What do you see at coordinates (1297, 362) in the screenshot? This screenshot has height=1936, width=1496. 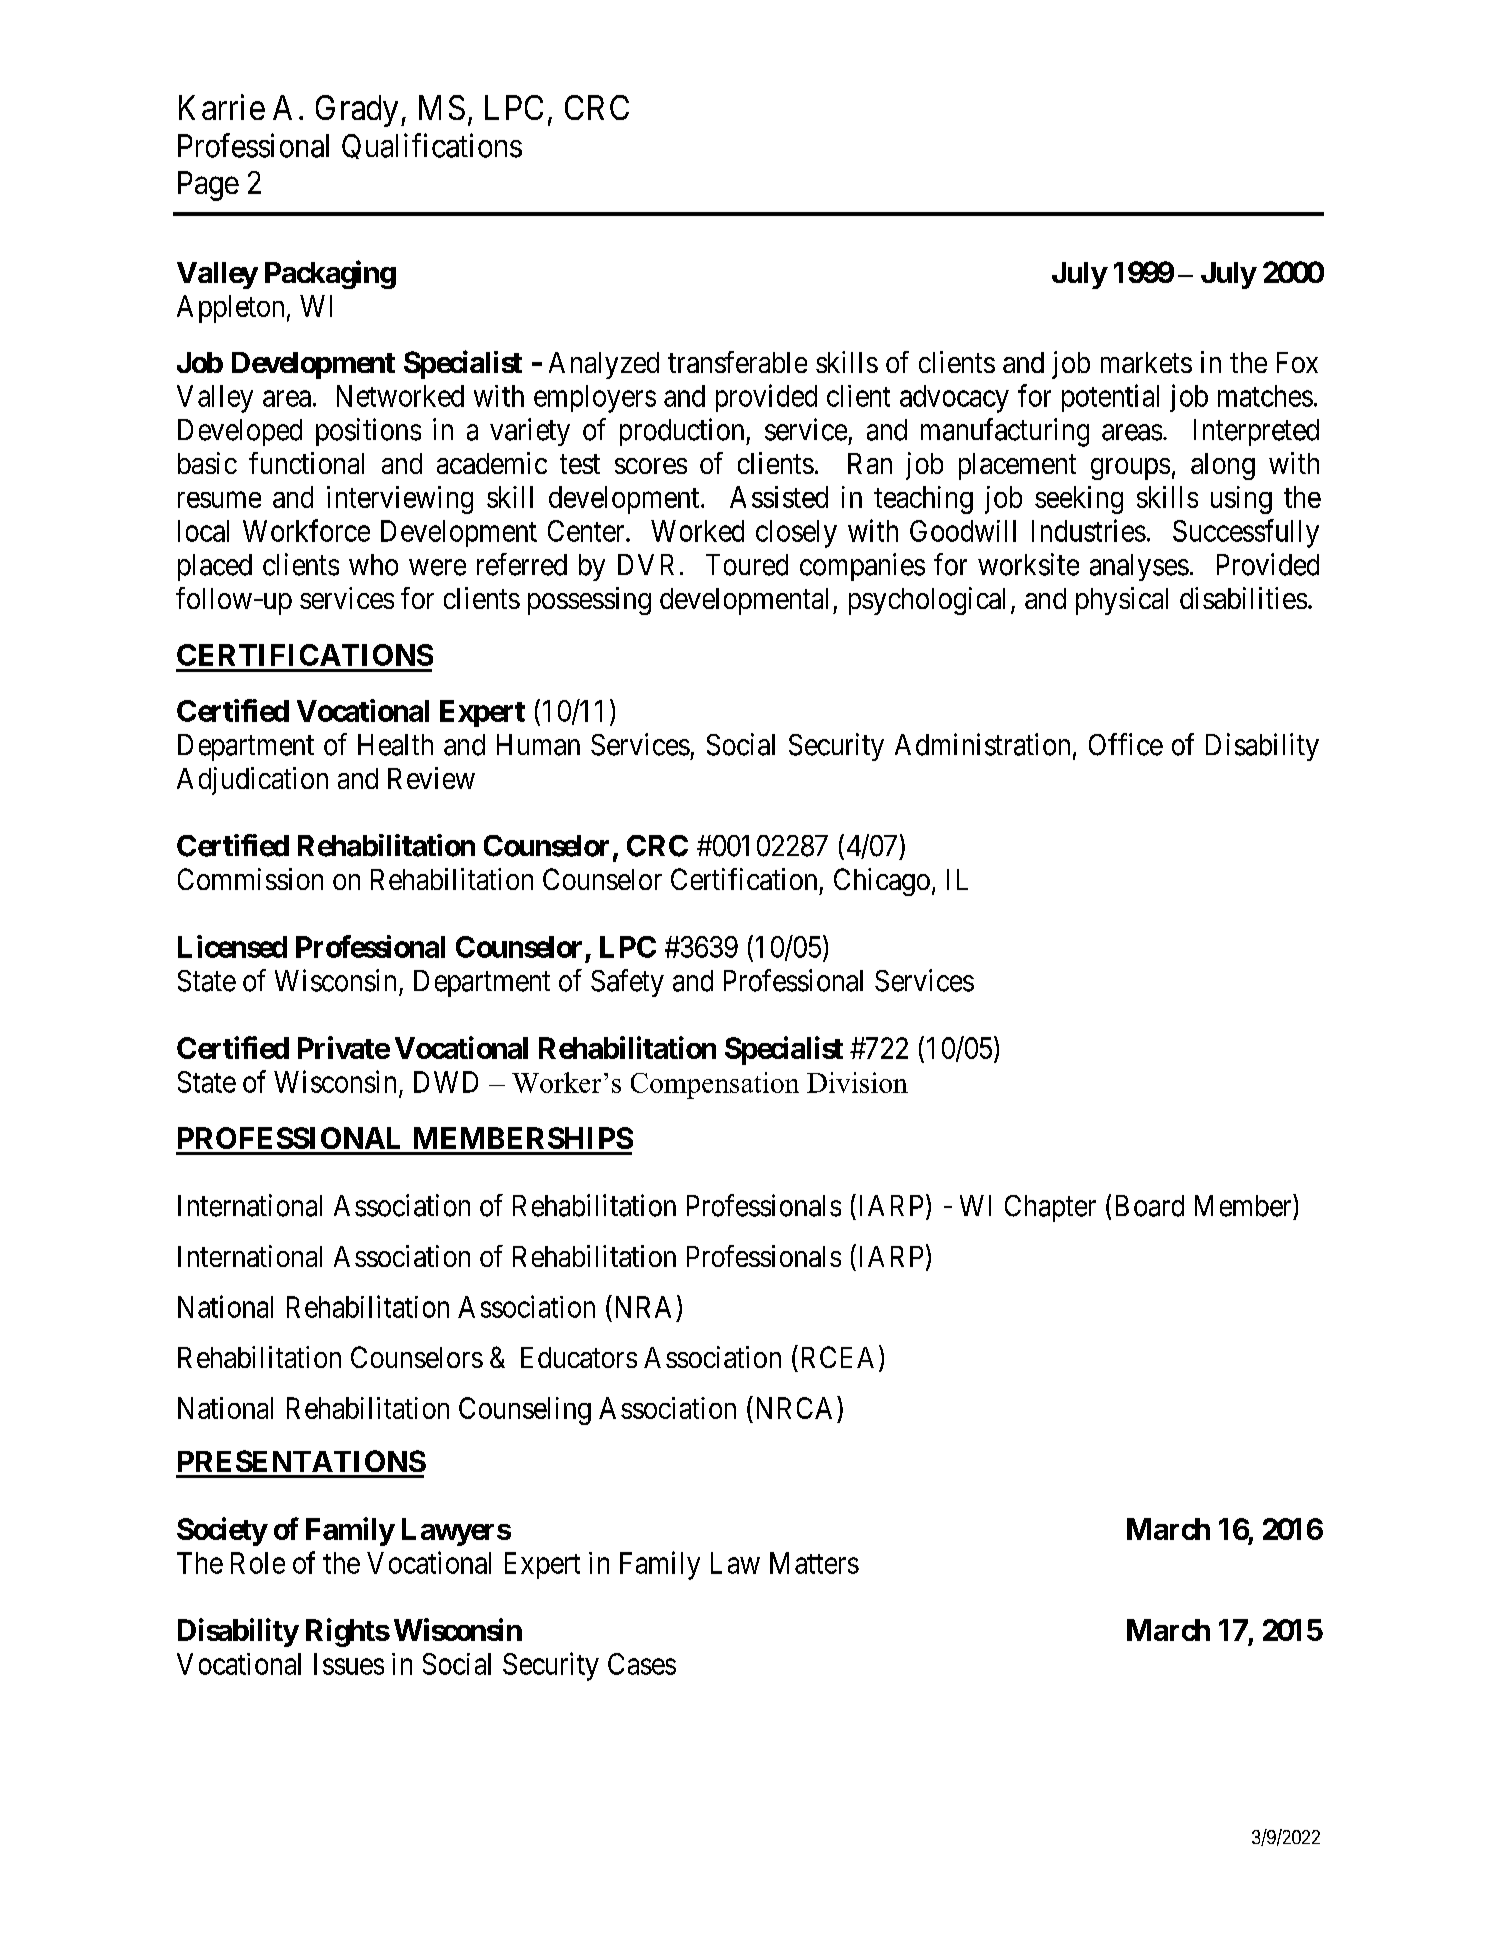 I see `Fox` at bounding box center [1297, 362].
